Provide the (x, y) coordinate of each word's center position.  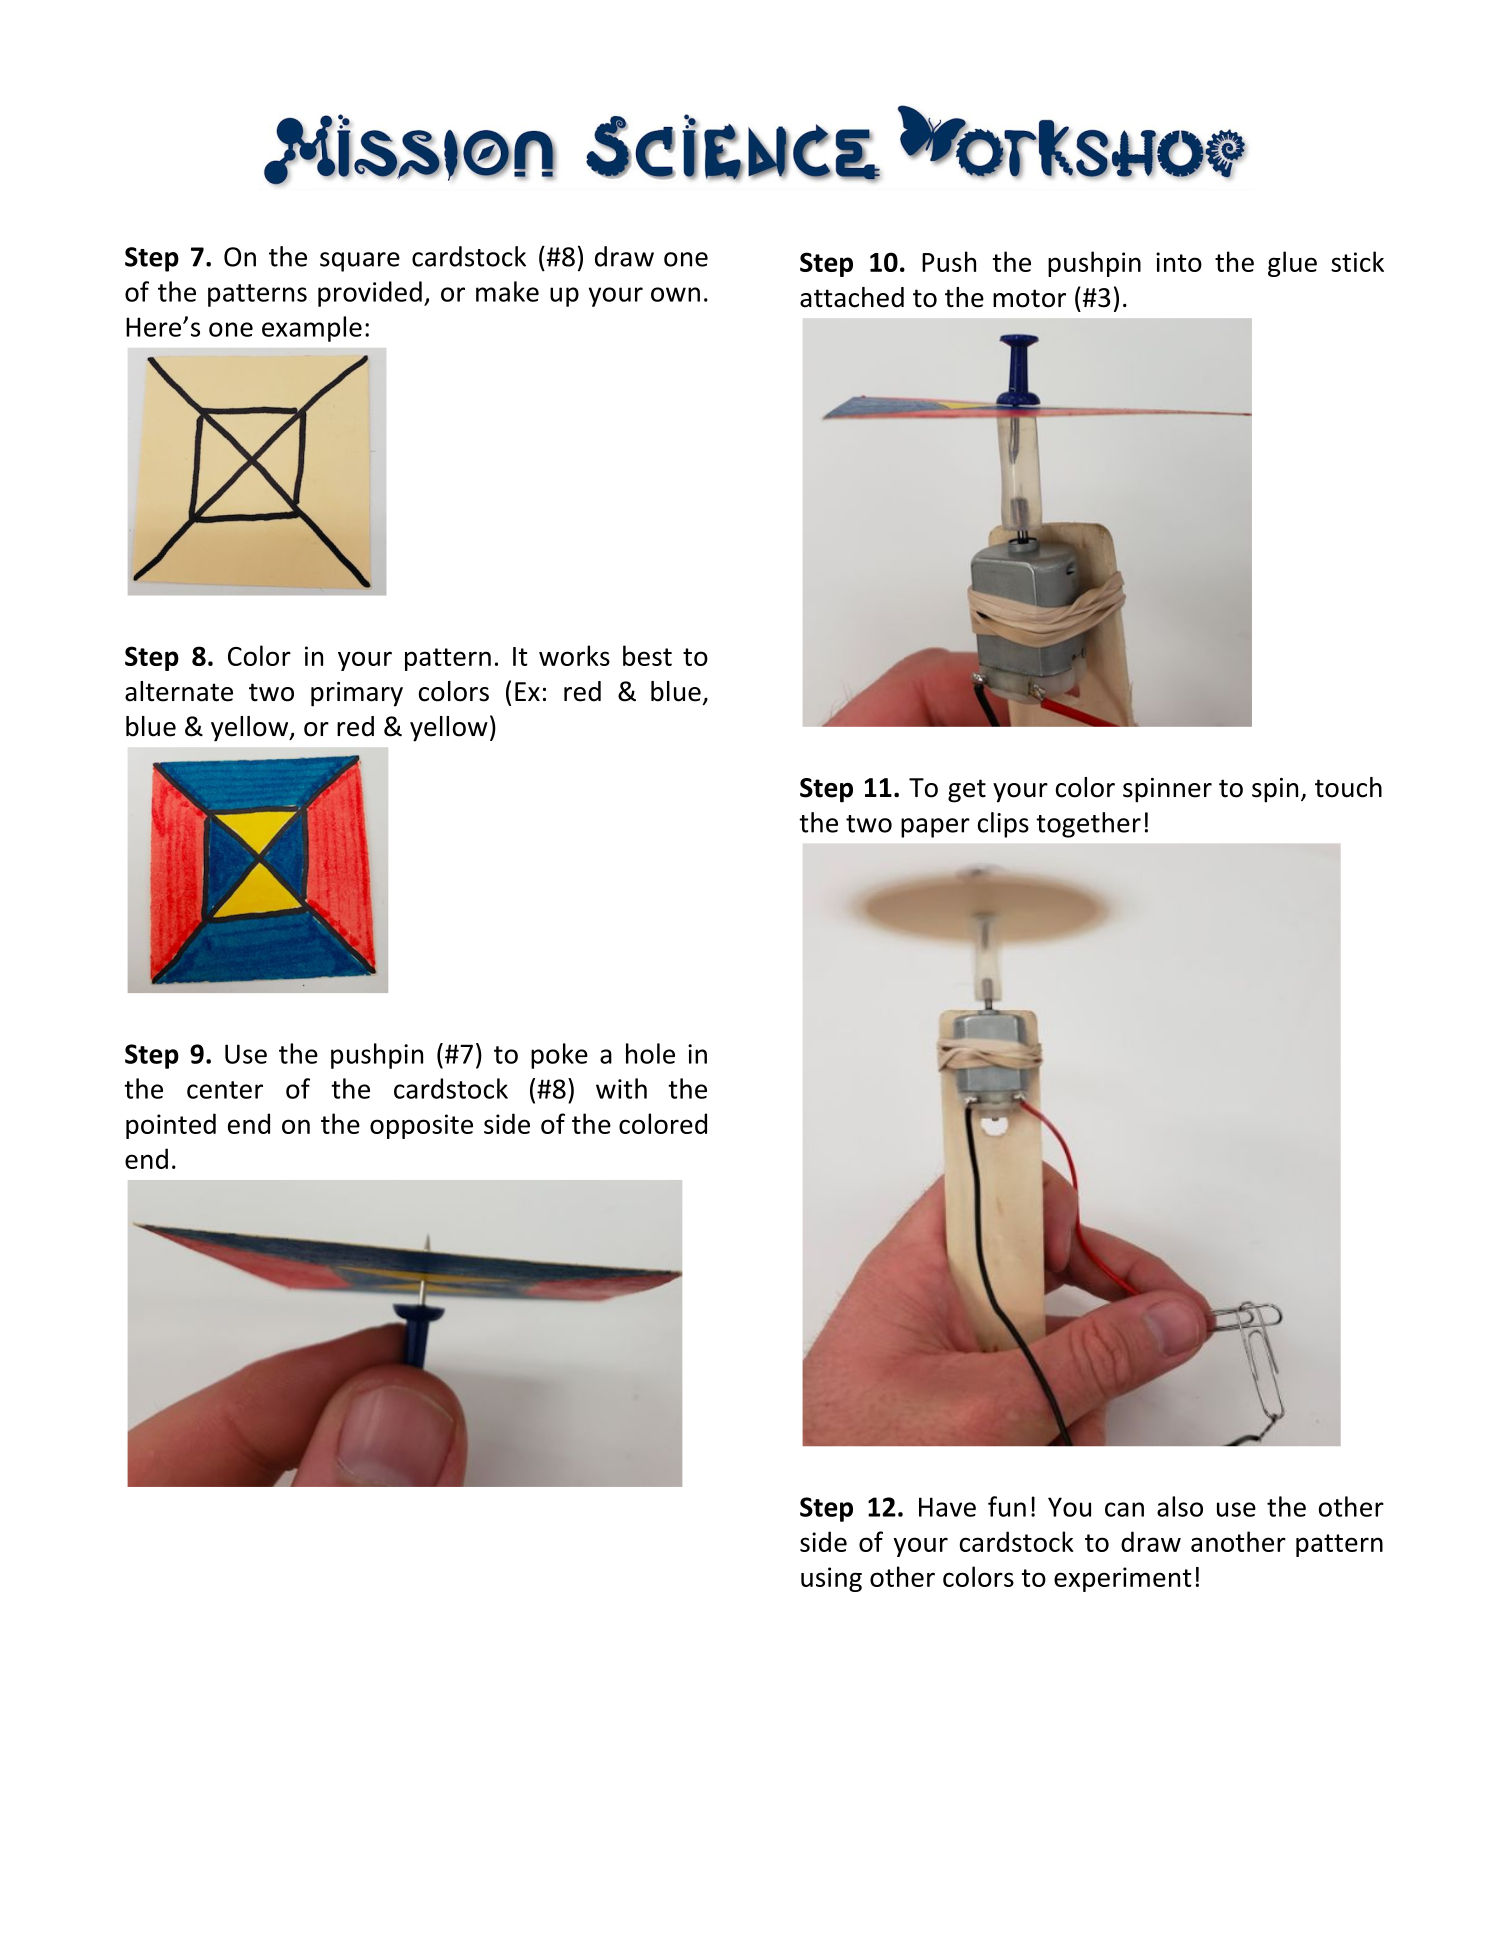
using (831, 1579)
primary (357, 694)
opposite (421, 1126)
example (312, 329)
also (1180, 1506)
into (1179, 262)
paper (935, 828)
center (225, 1090)
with (621, 1088)
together (1088, 825)
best (647, 655)
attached (852, 297)
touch (1348, 787)
